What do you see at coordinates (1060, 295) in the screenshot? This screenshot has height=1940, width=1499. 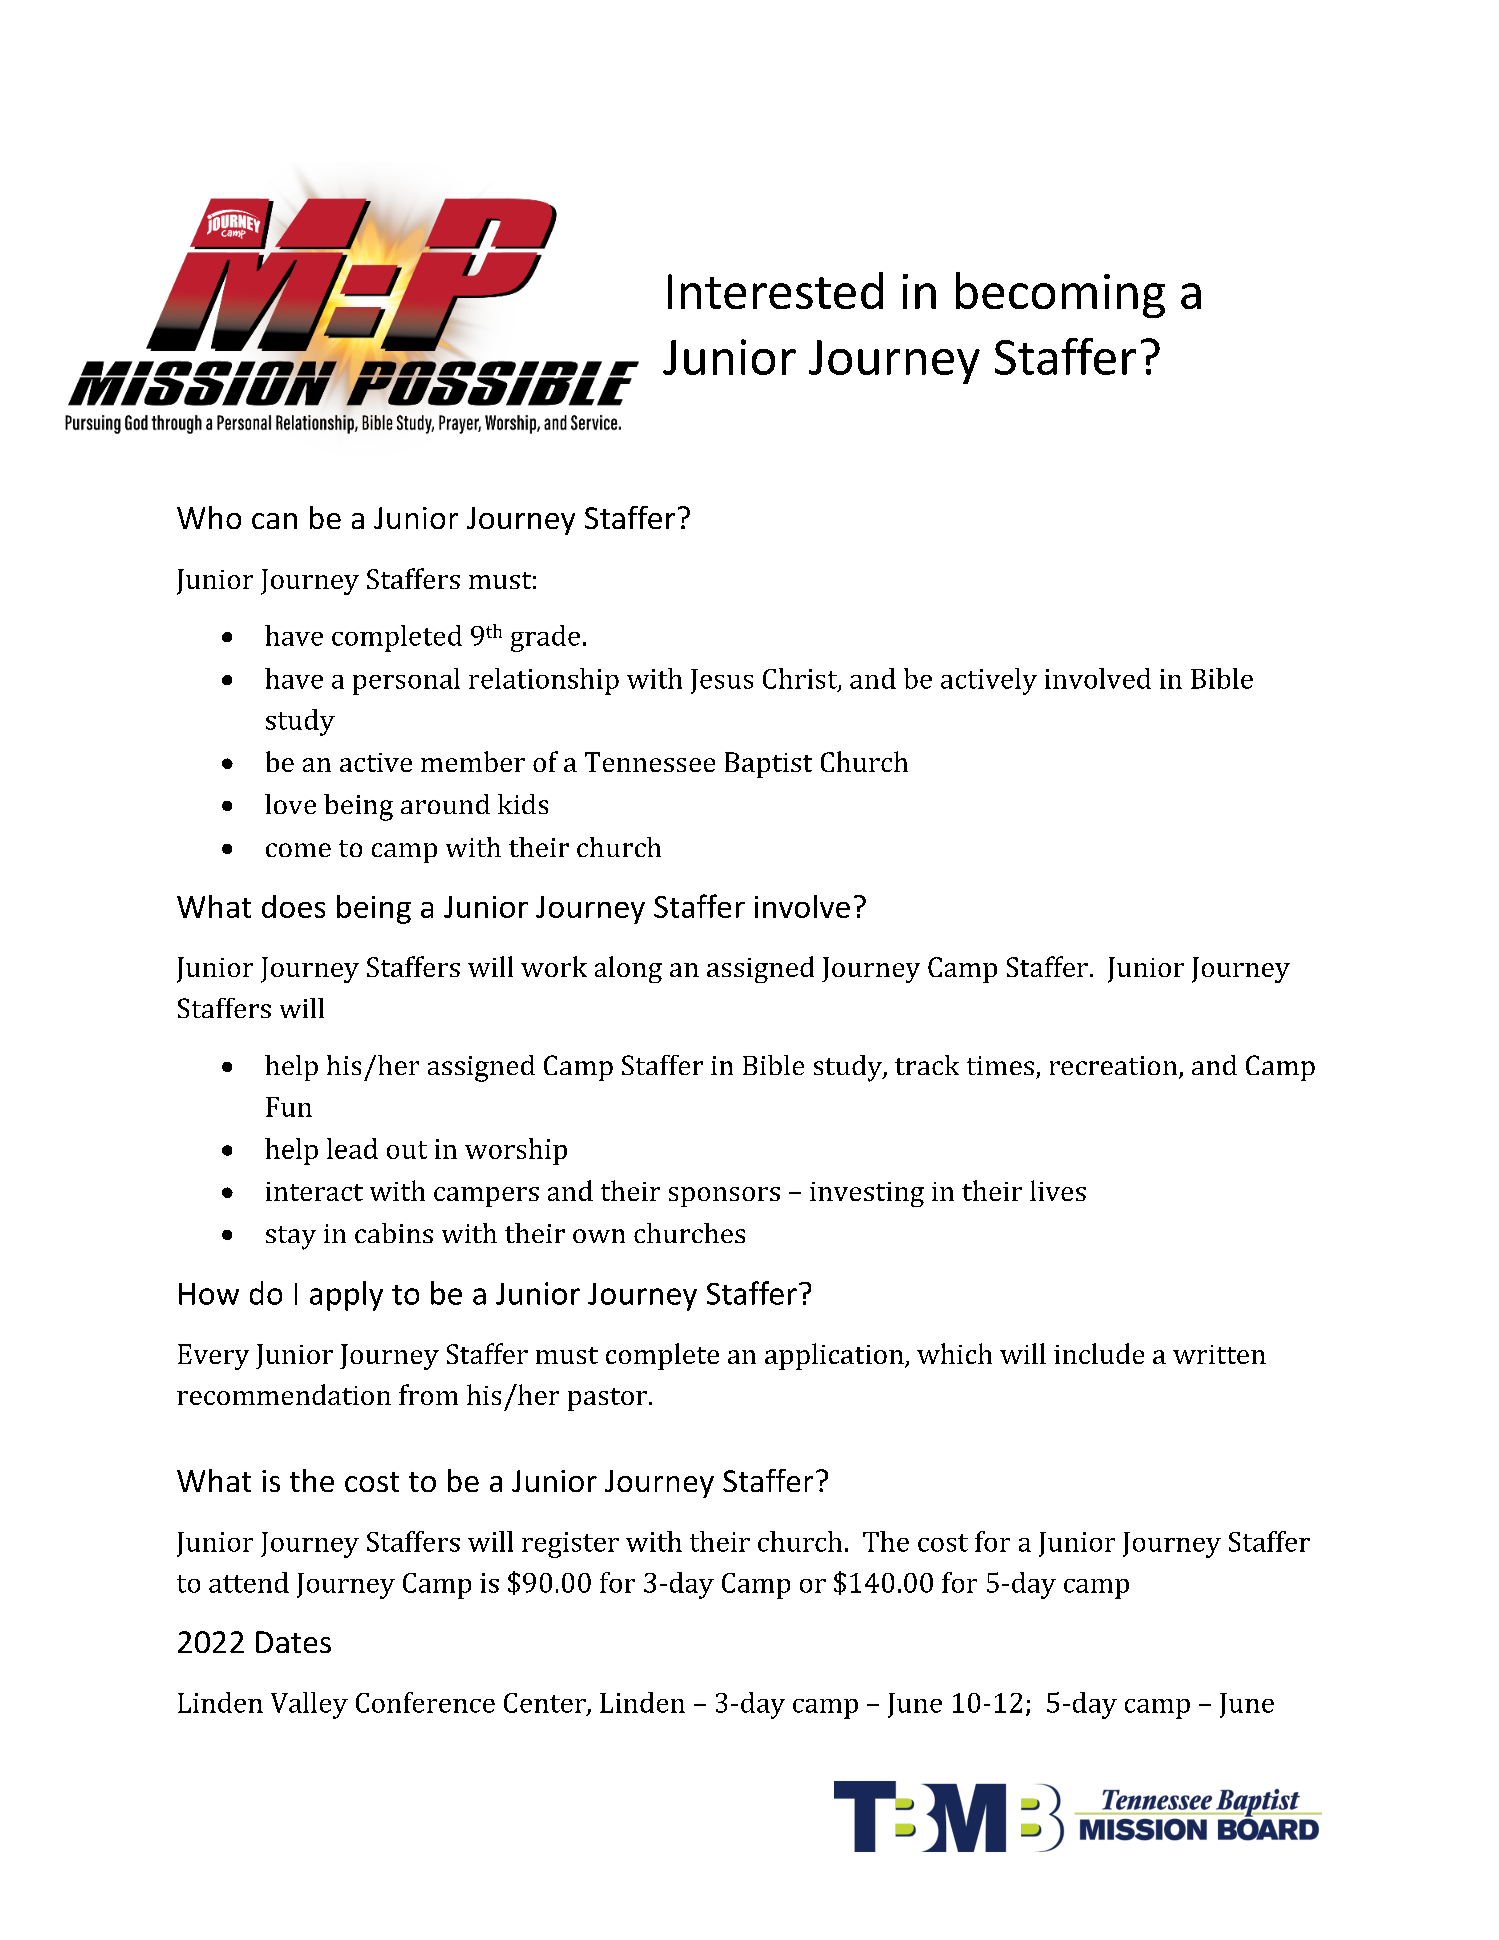 I see `becoming` at bounding box center [1060, 295].
